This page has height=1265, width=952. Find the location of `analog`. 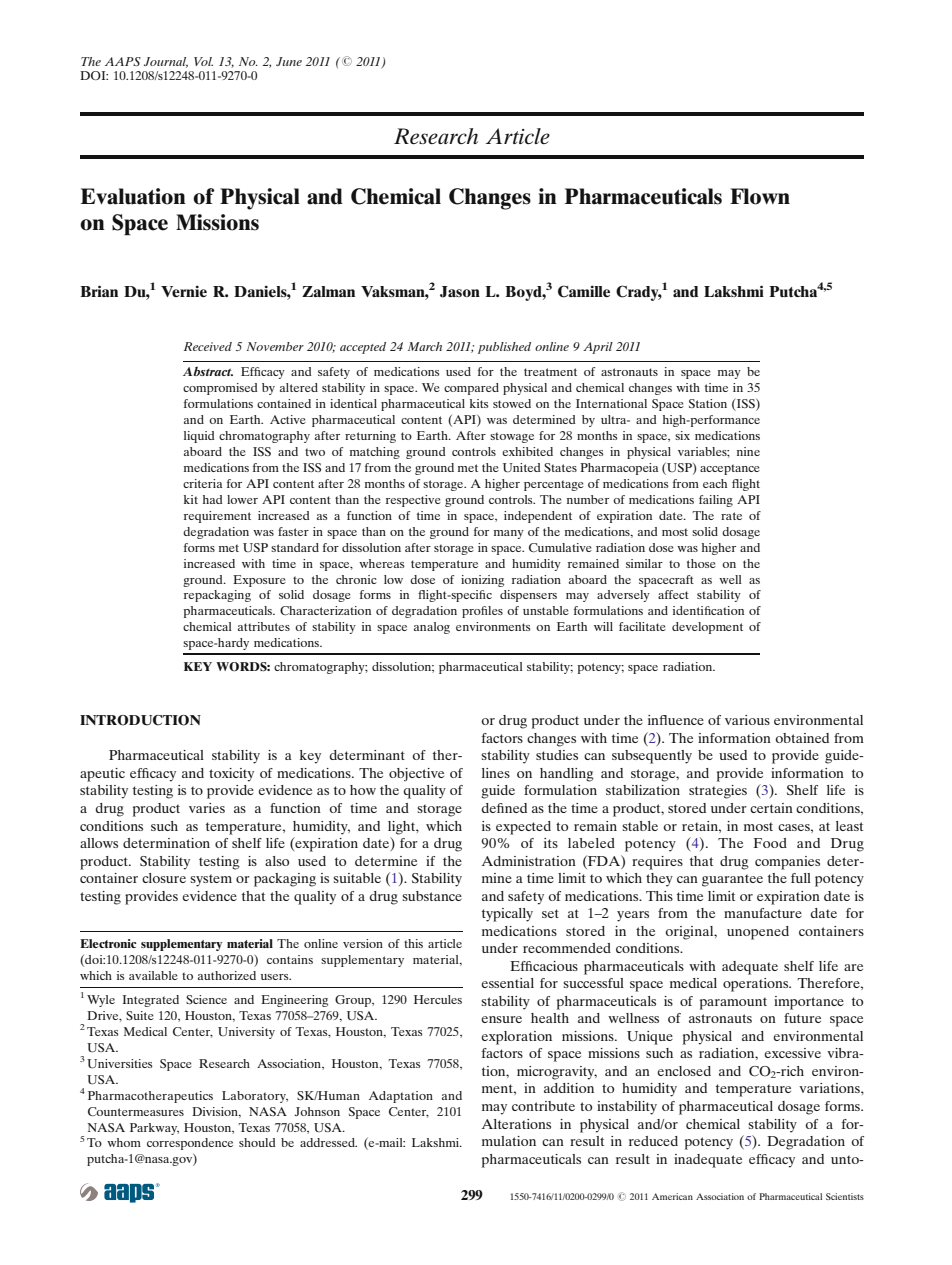

analog is located at coordinates (432, 628).
